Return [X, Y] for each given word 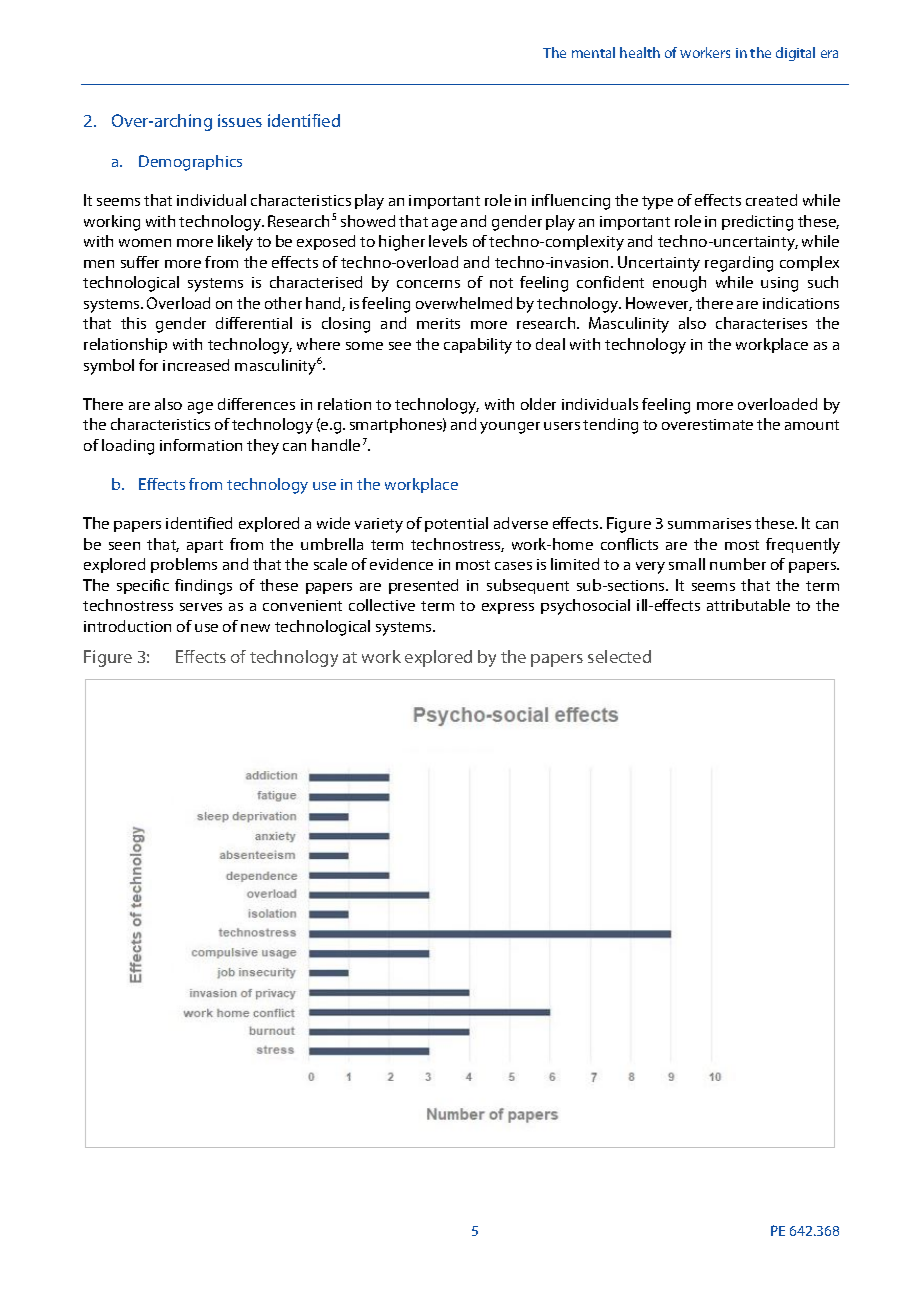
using [779, 284]
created [771, 200]
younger [510, 428]
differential [254, 323]
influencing [571, 202]
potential [456, 524]
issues [240, 120]
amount [812, 425]
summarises [709, 523]
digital [795, 54]
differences [256, 404]
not [501, 283]
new [255, 628]
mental [593, 52]
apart [205, 546]
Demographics [190, 163]
